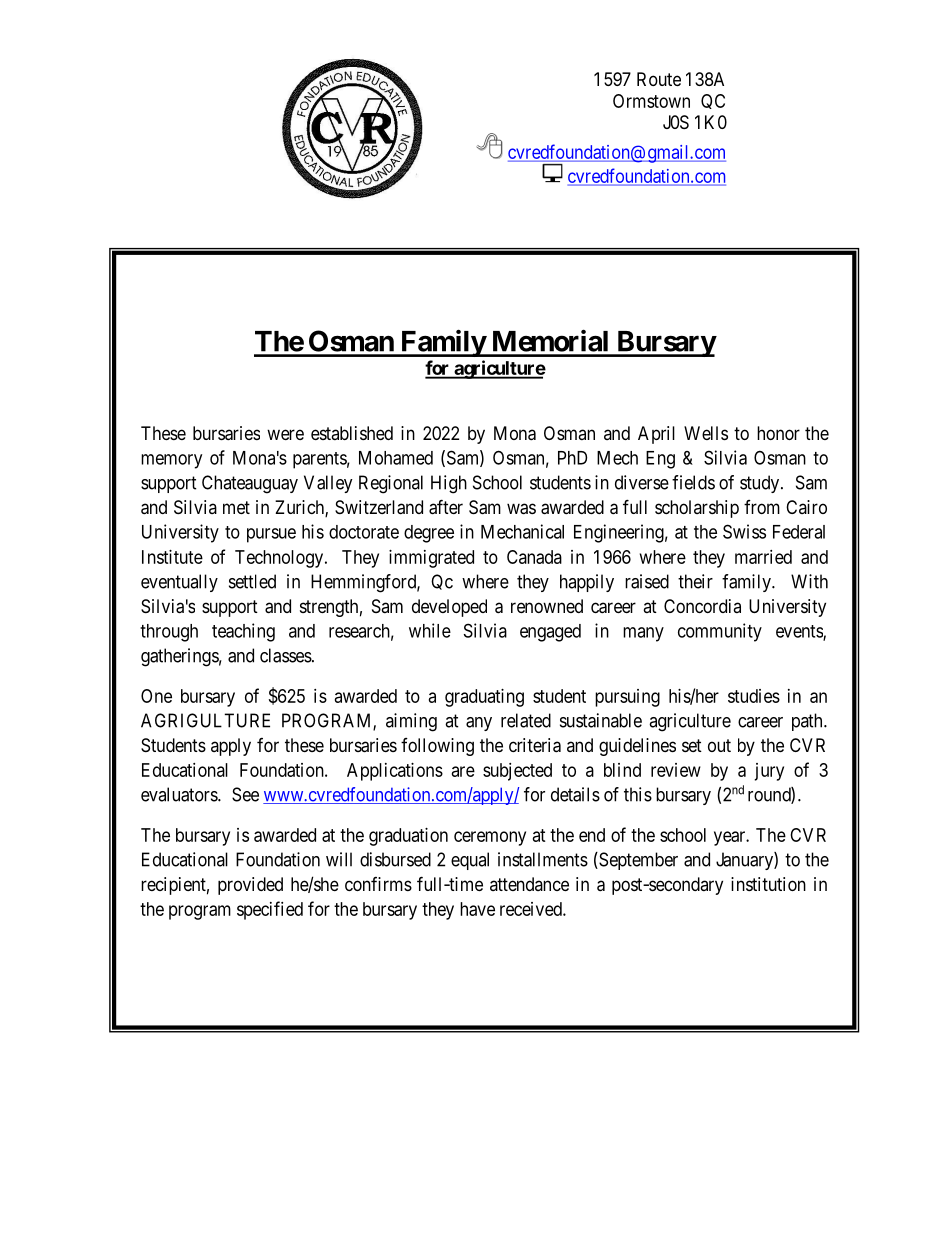  I want to click on have, so click(477, 909).
